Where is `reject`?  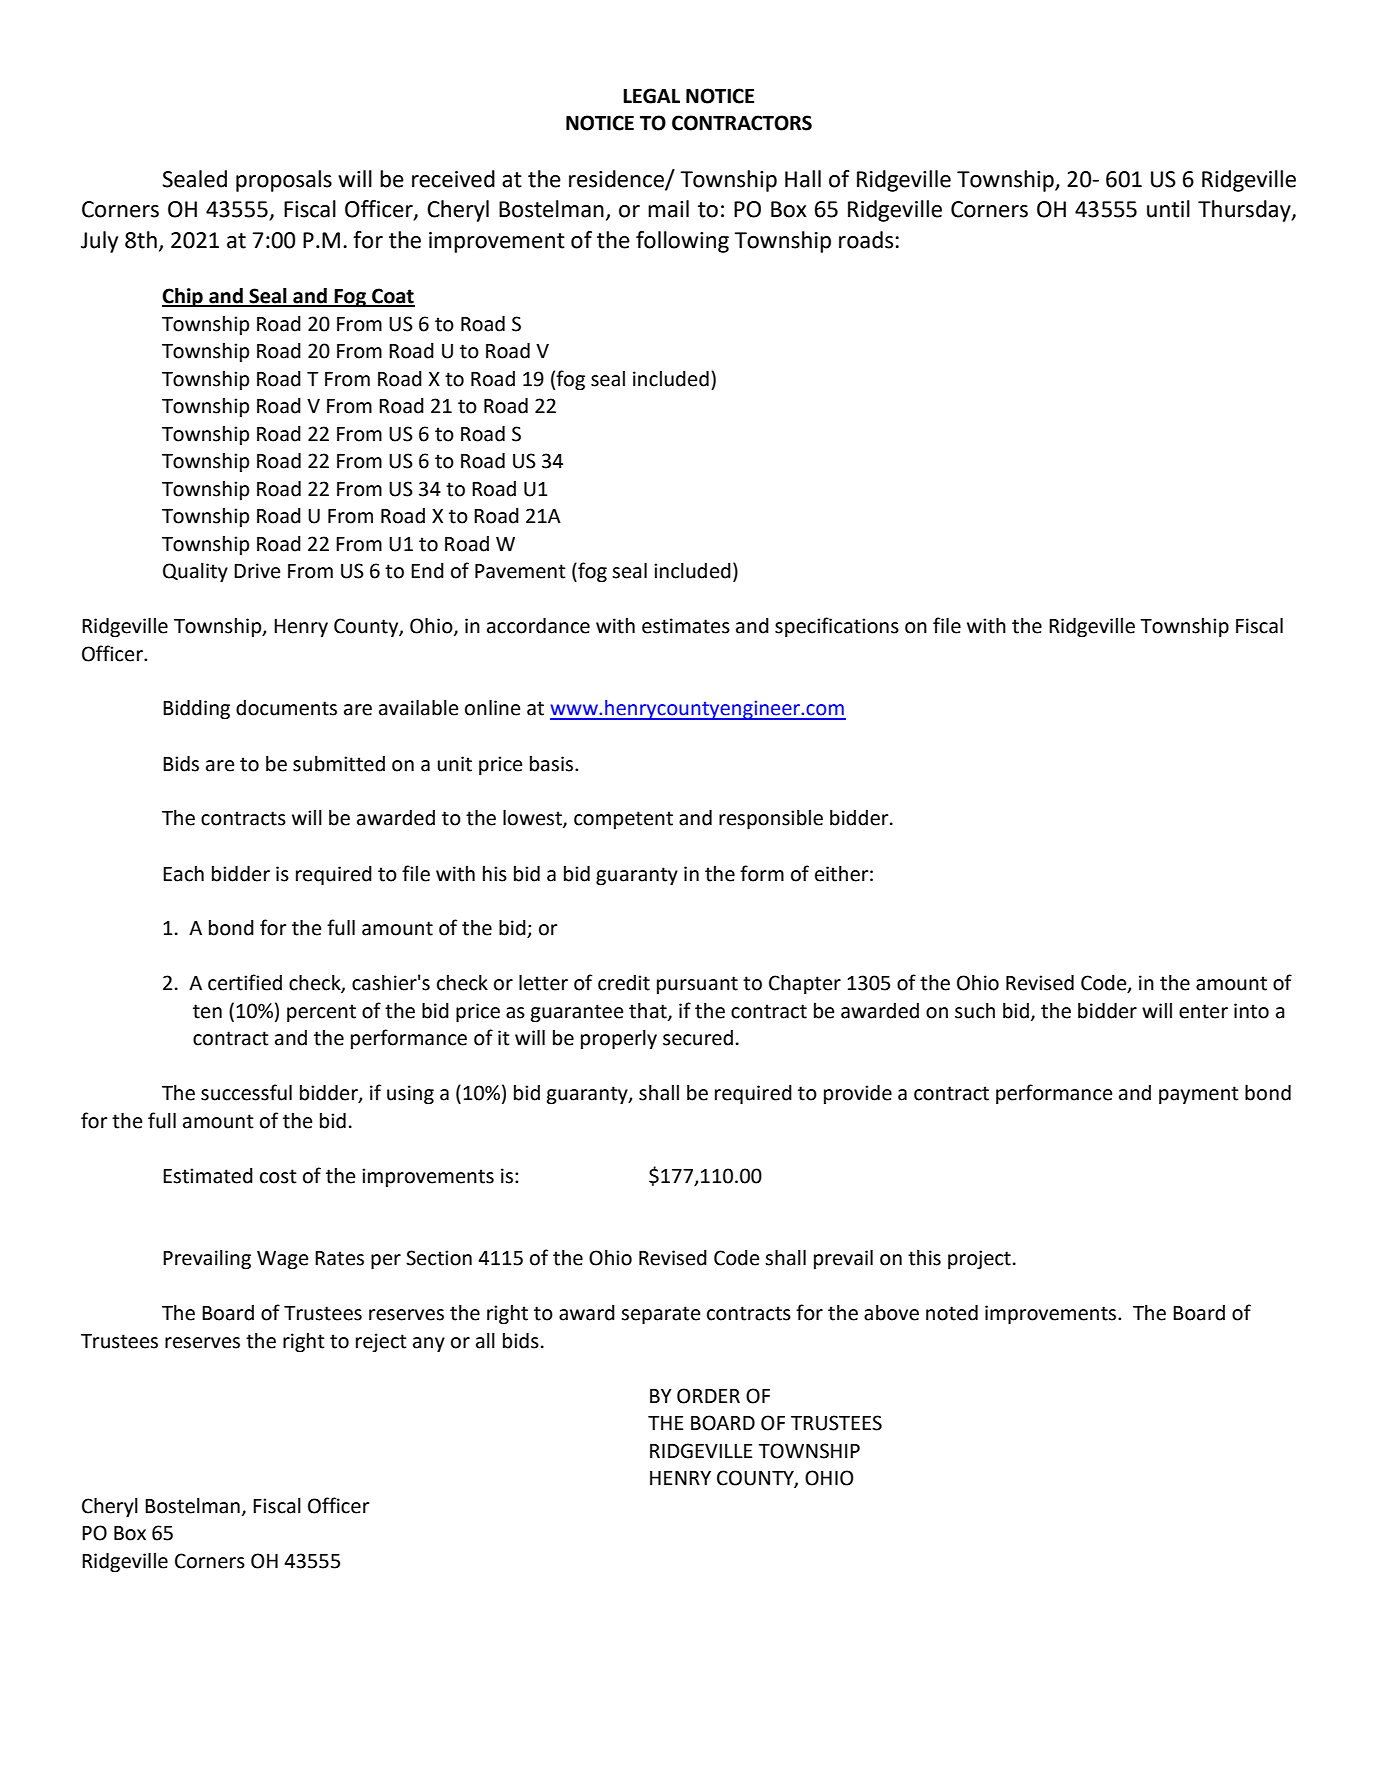
reject is located at coordinates (381, 1342).
